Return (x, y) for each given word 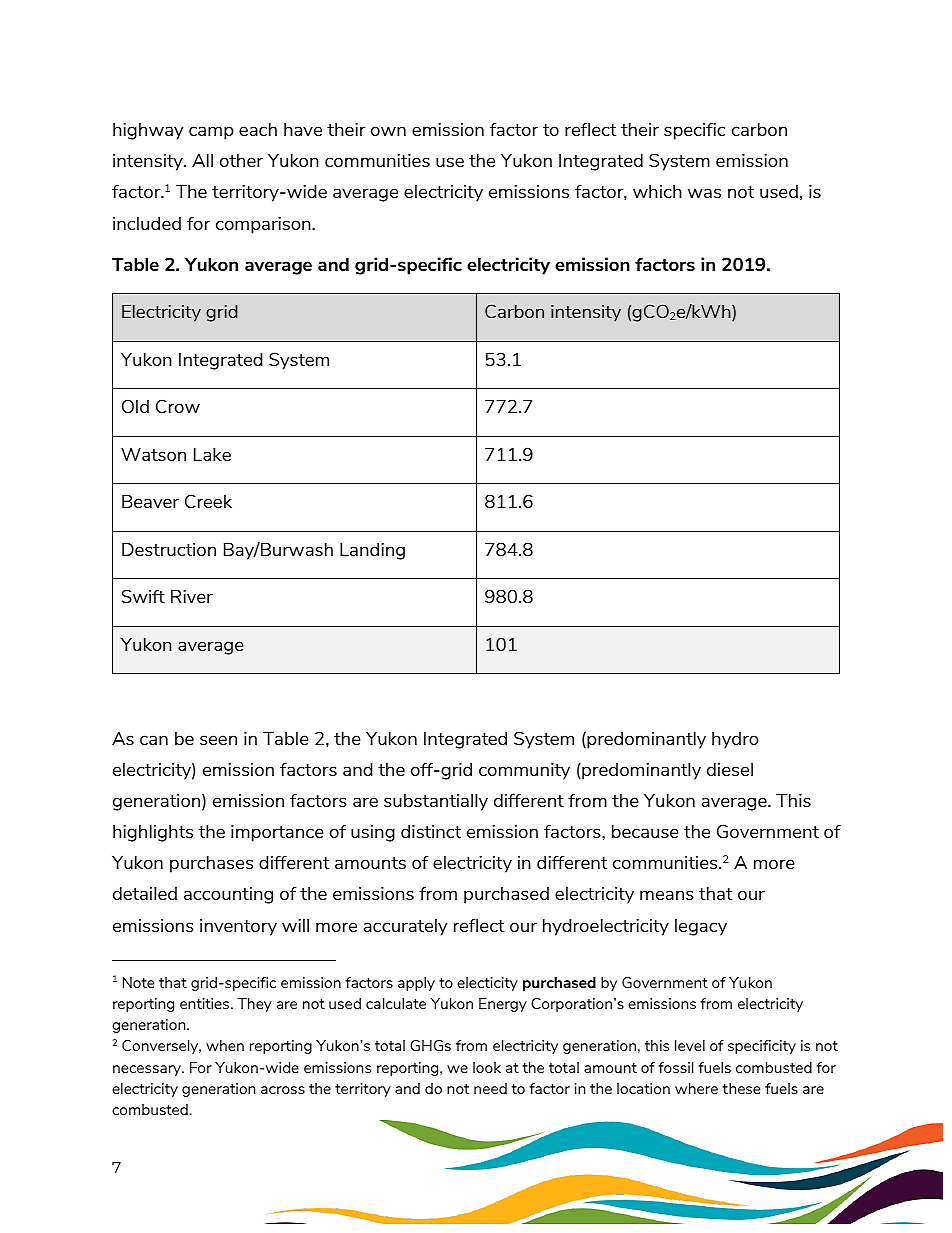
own (388, 131)
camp (211, 133)
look (487, 1067)
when (225, 1045)
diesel (730, 769)
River (192, 596)
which (657, 191)
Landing (372, 551)
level (690, 1045)
